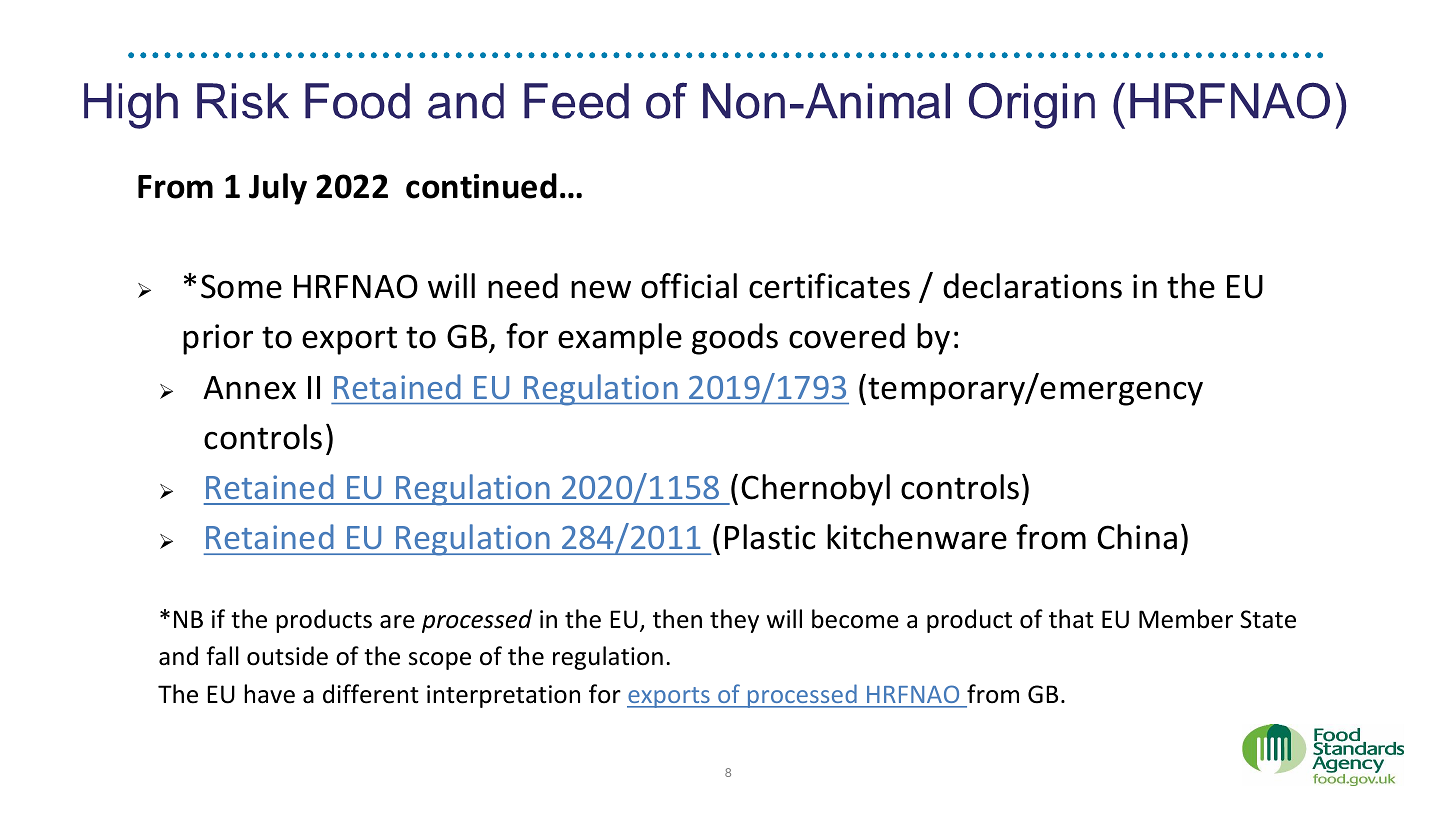 This document has height=819, width=1456. Describe the element at coordinates (269, 694) in the document. I see `have` at that location.
